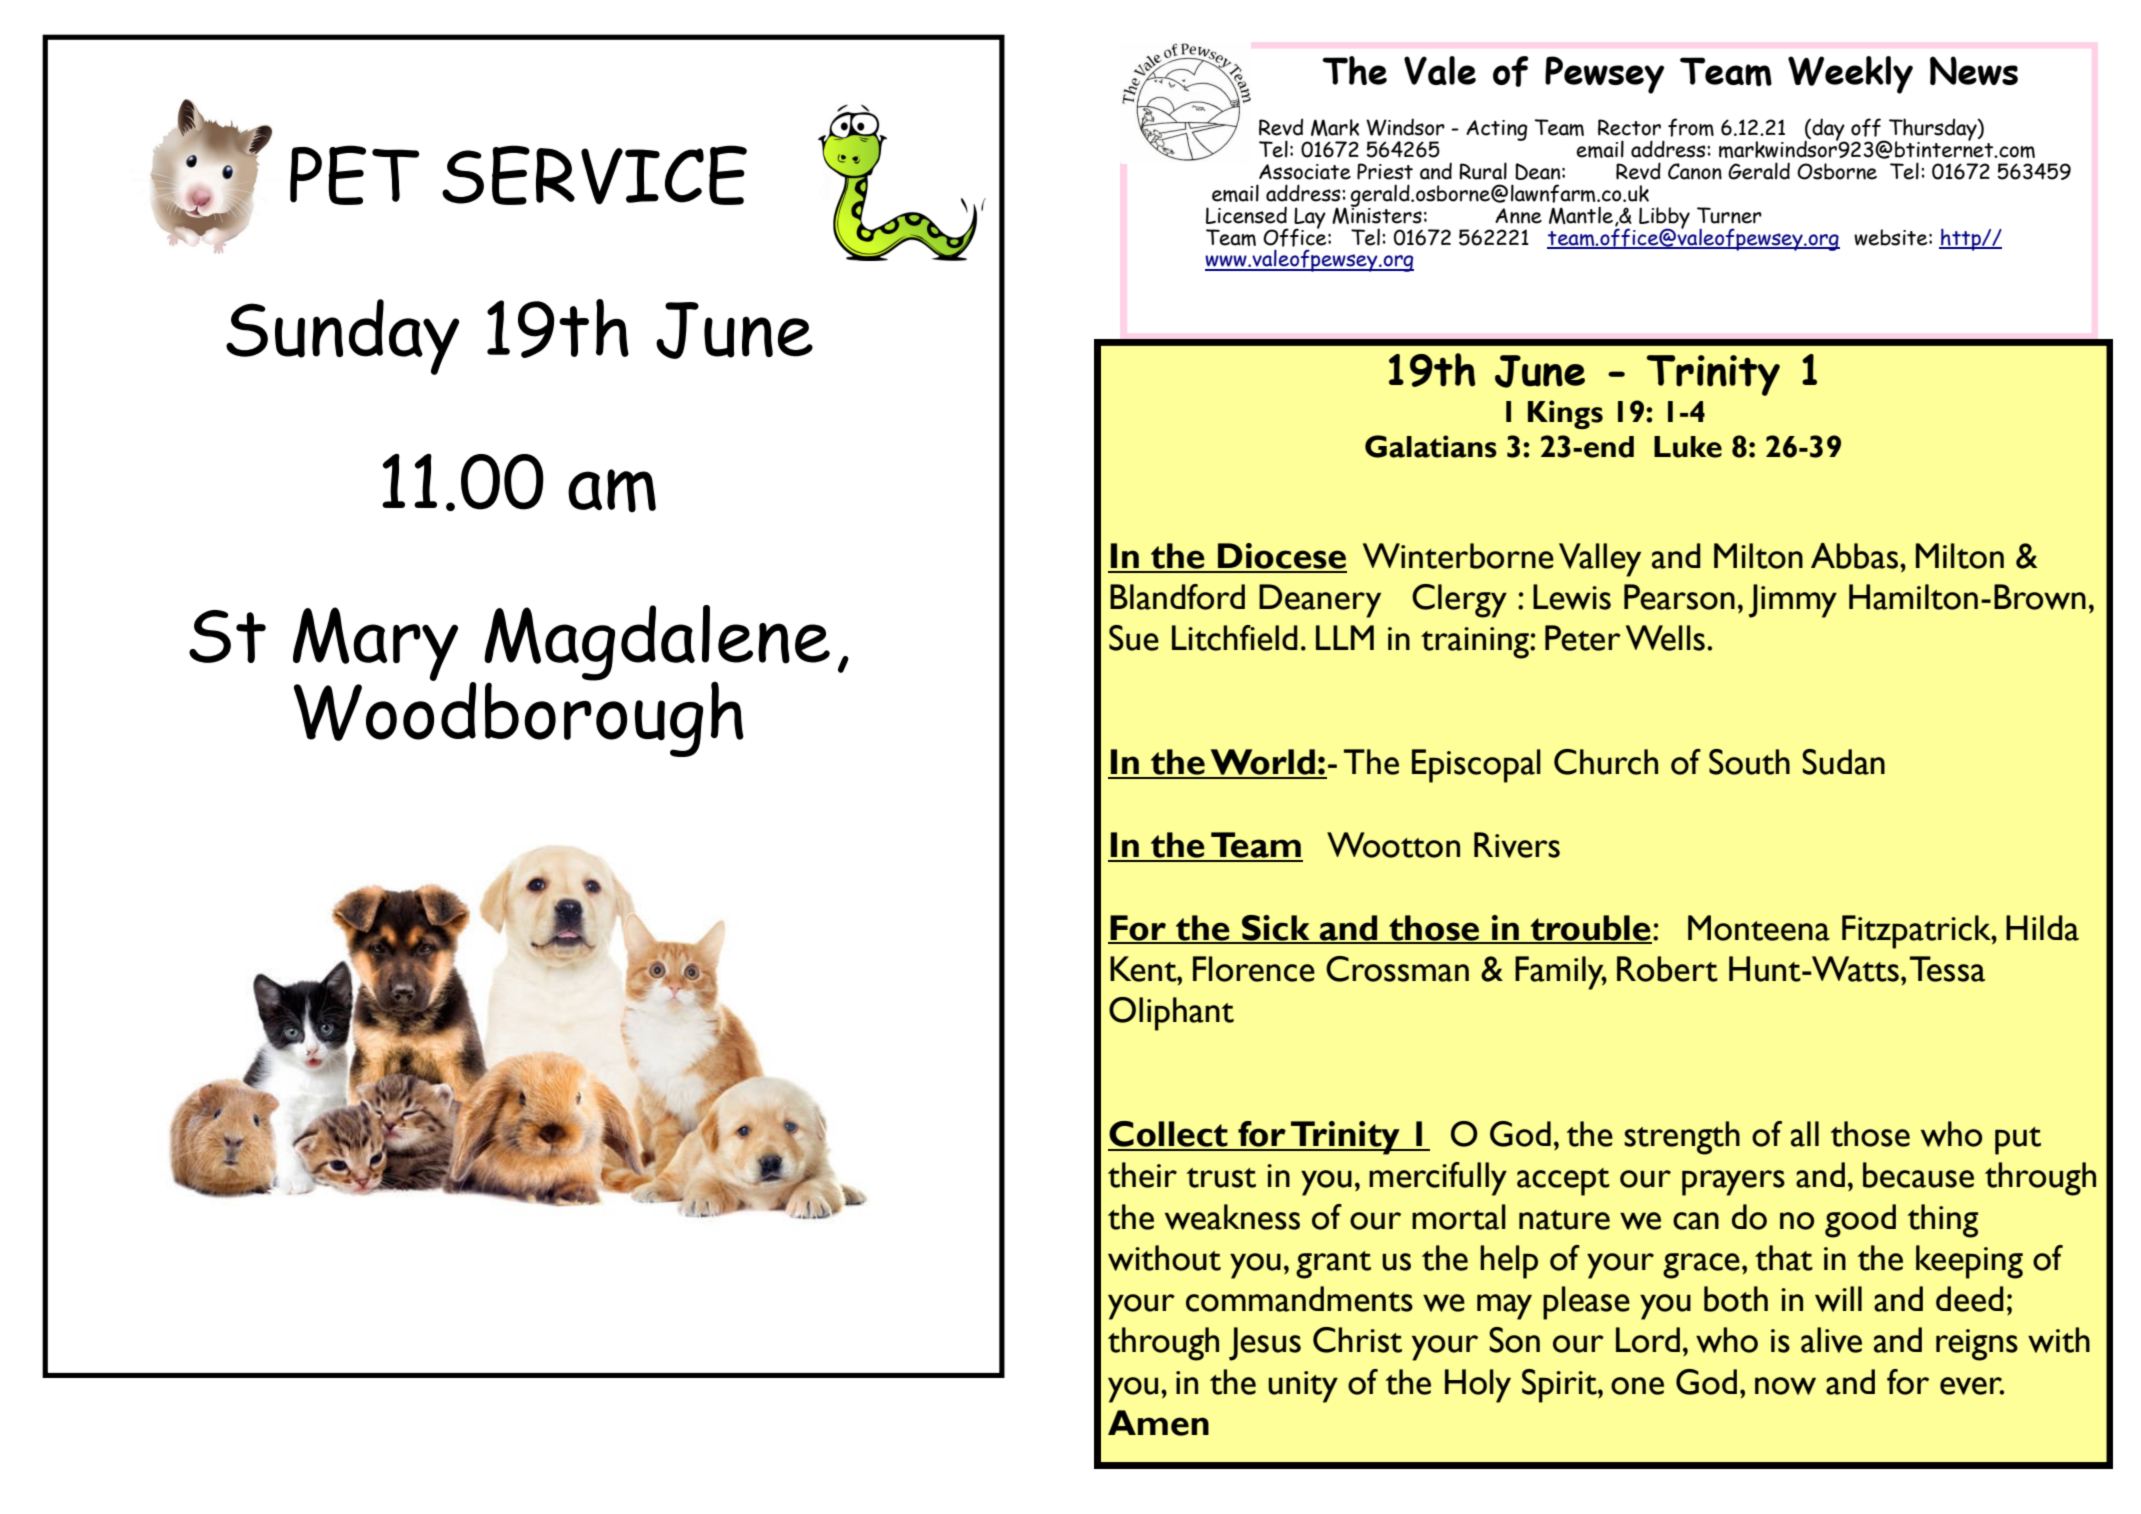 This screenshot has width=2141, height=1514. What do you see at coordinates (1305, 172) in the screenshot?
I see `Associate` at bounding box center [1305, 172].
